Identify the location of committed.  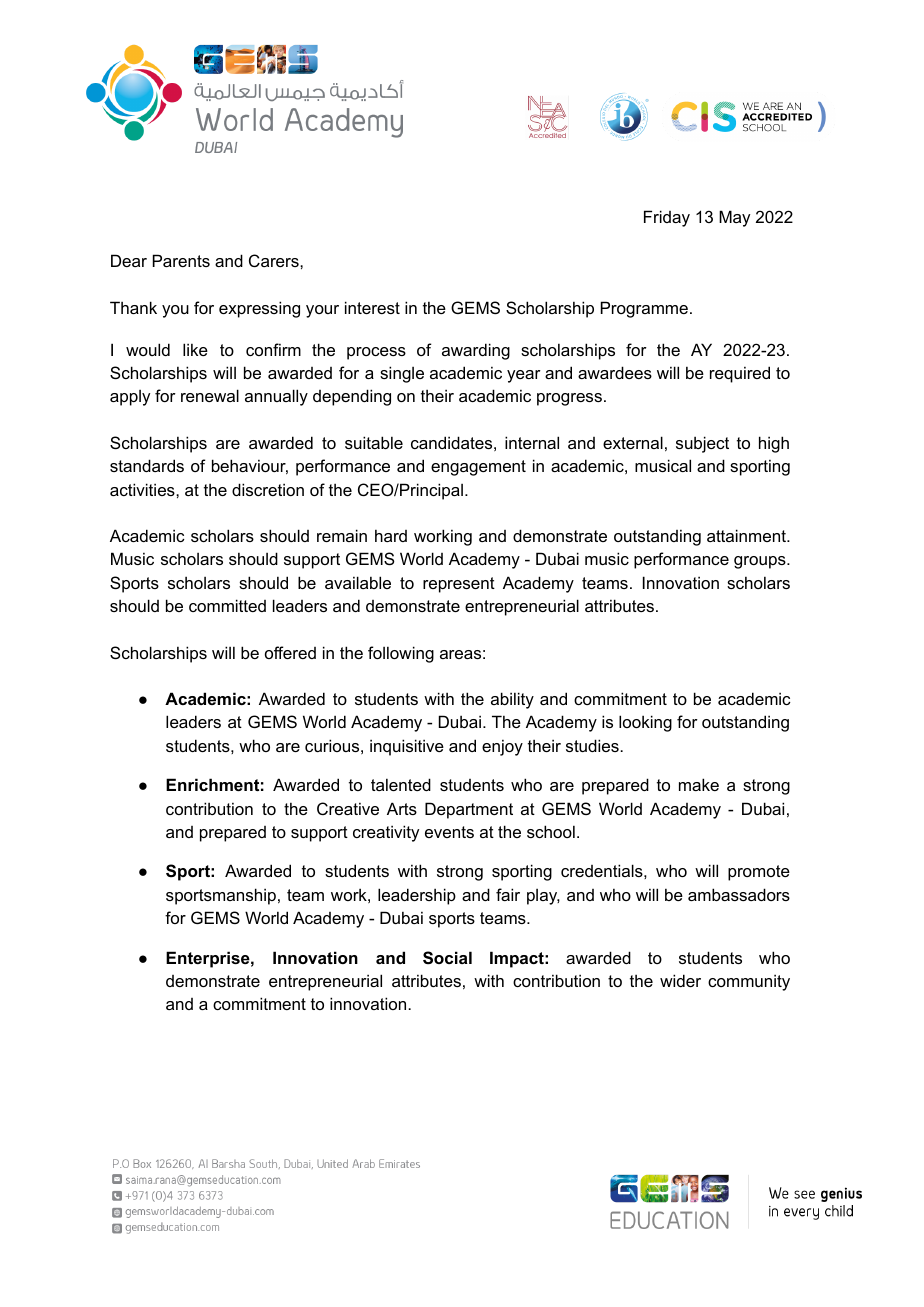
(227, 605).
